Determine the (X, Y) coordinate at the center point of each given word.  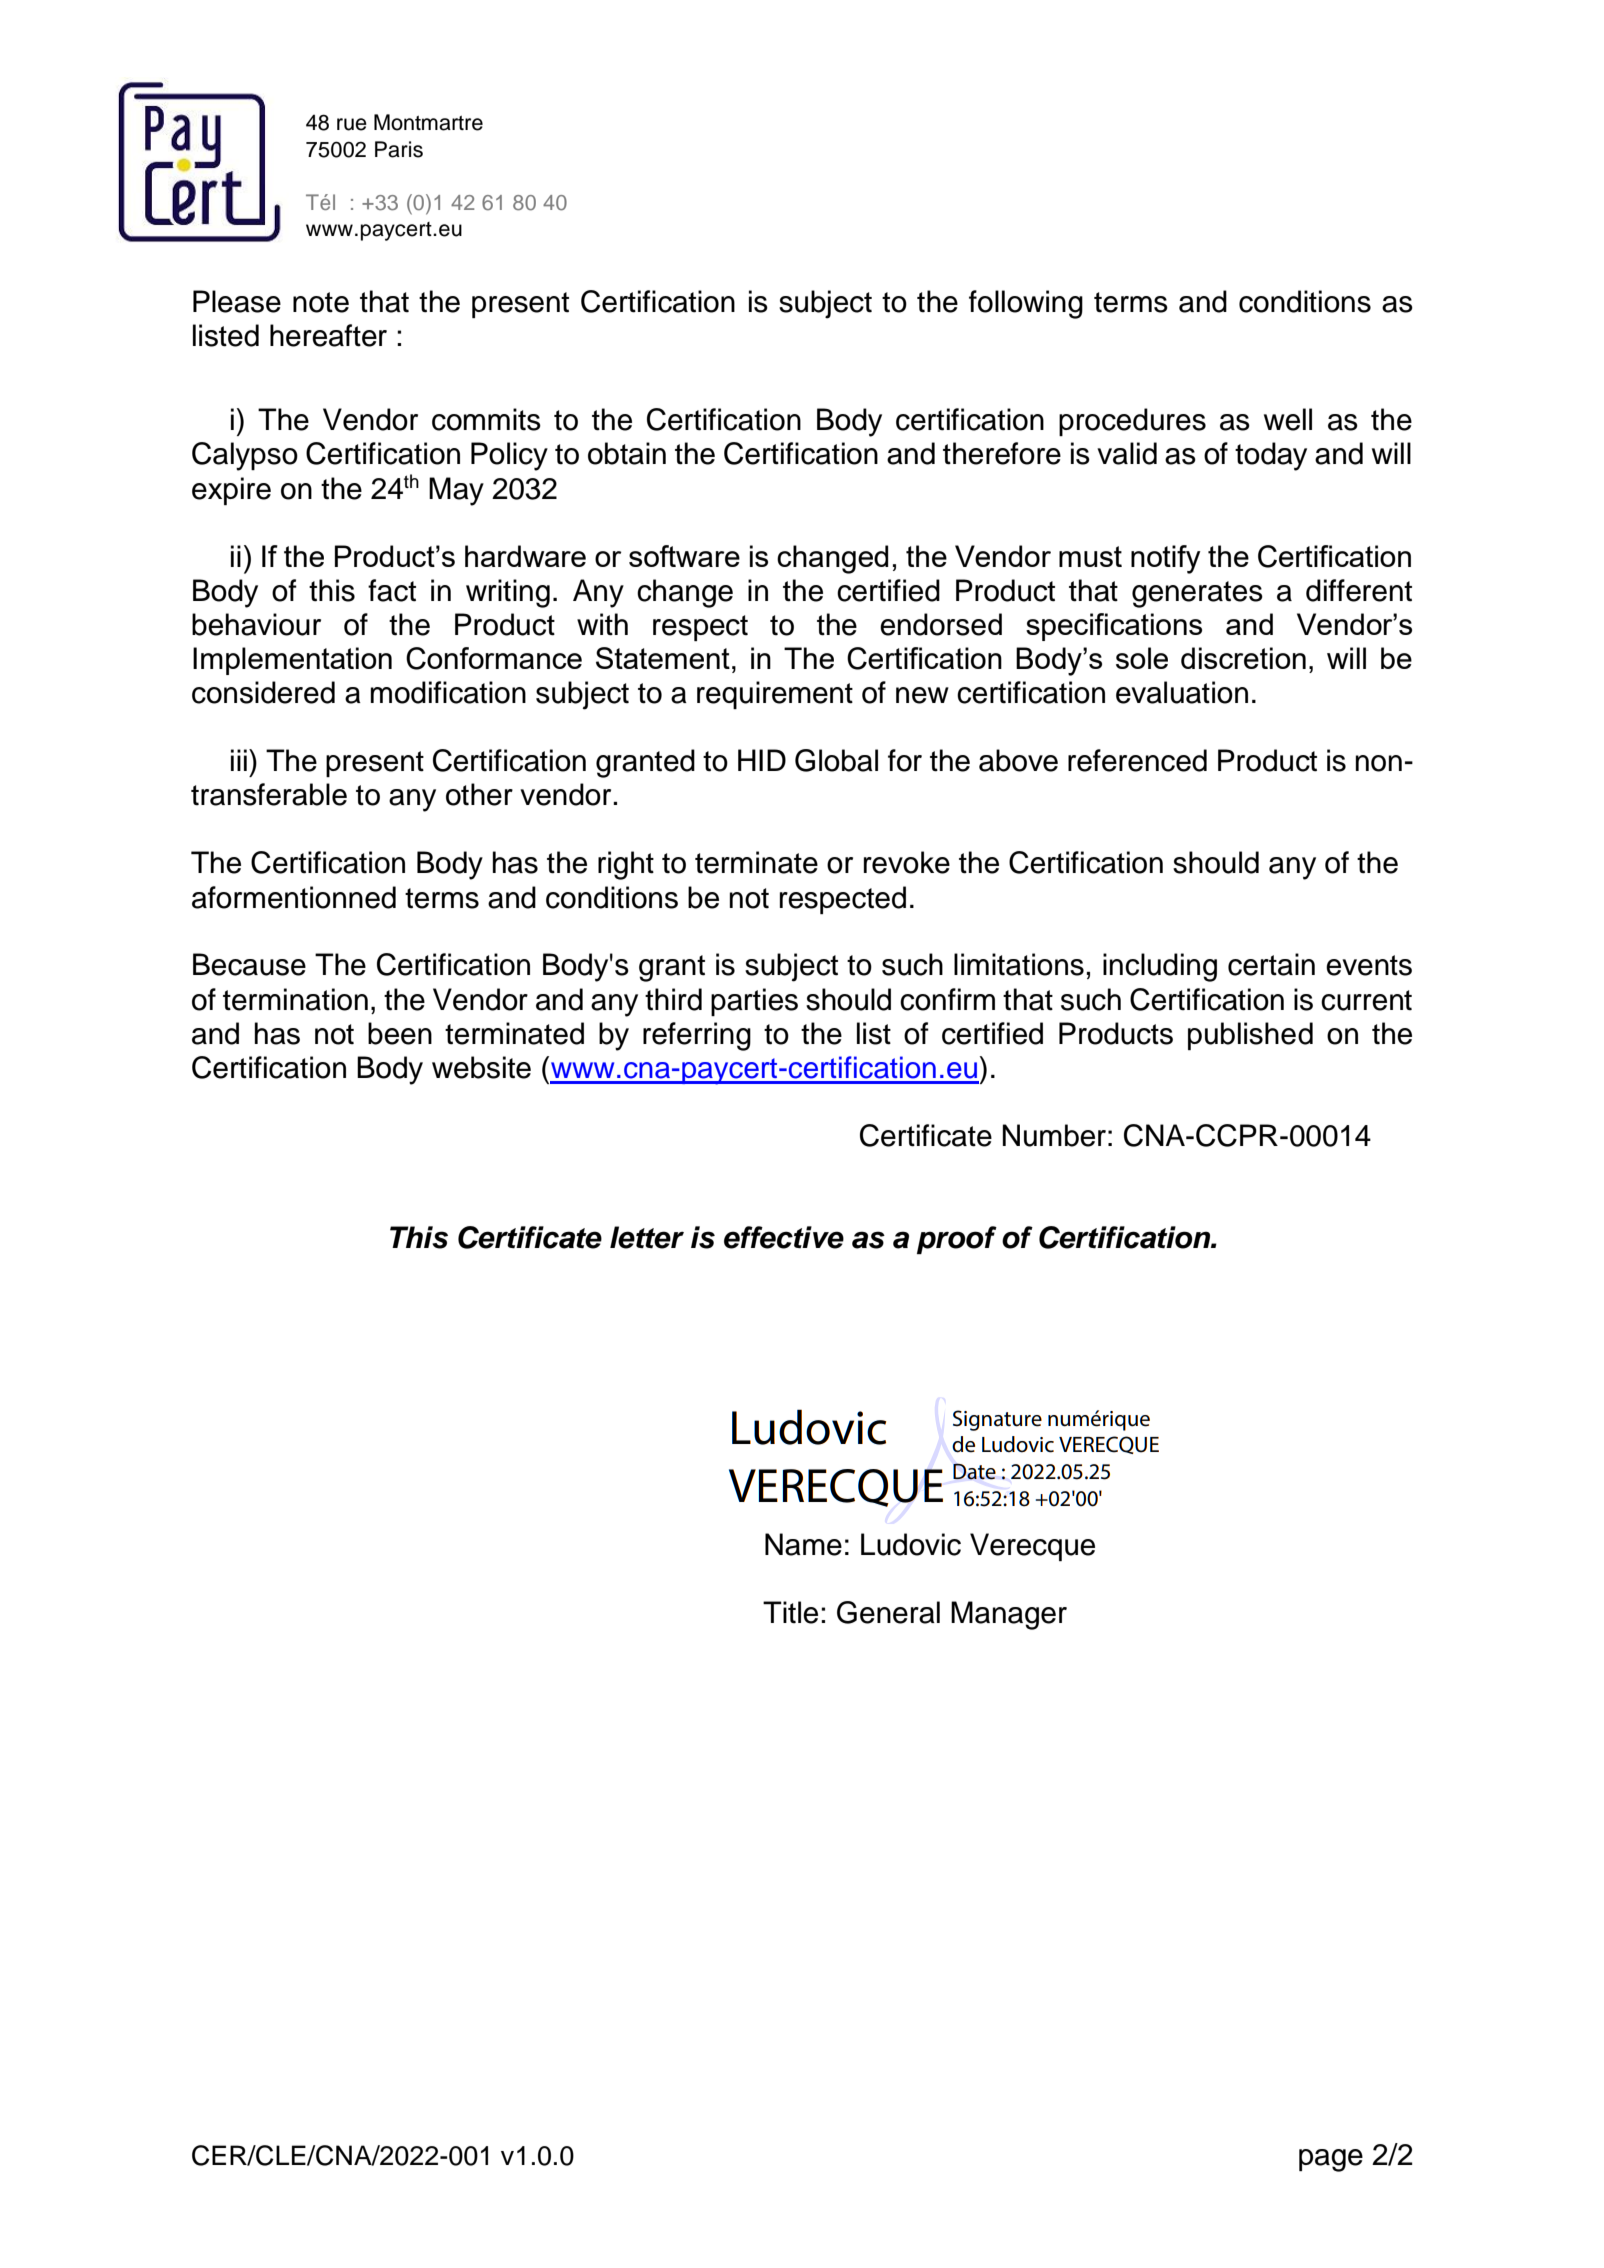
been (400, 1033)
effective (784, 1237)
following (1026, 304)
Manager (1009, 1615)
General (888, 1612)
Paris (399, 149)
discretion (1243, 658)
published (1250, 1036)
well (1288, 419)
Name (803, 1544)
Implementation (292, 661)
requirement (775, 695)
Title (790, 1612)
